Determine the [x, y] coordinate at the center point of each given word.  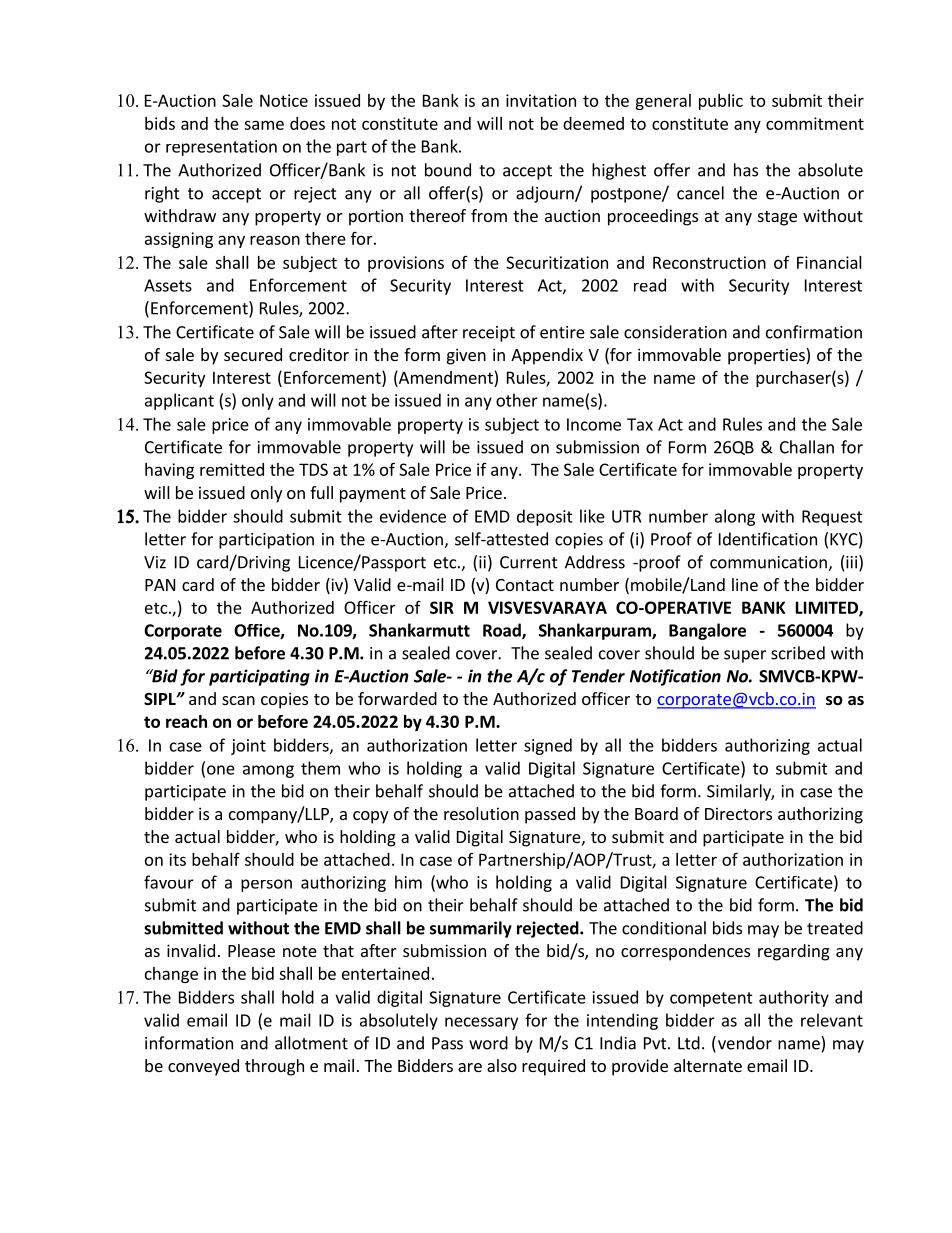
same [264, 125]
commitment [815, 123]
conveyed [203, 1067]
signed [548, 746]
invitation [541, 100]
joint [248, 747]
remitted [232, 469]
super [745, 656]
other [517, 400]
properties [767, 356]
